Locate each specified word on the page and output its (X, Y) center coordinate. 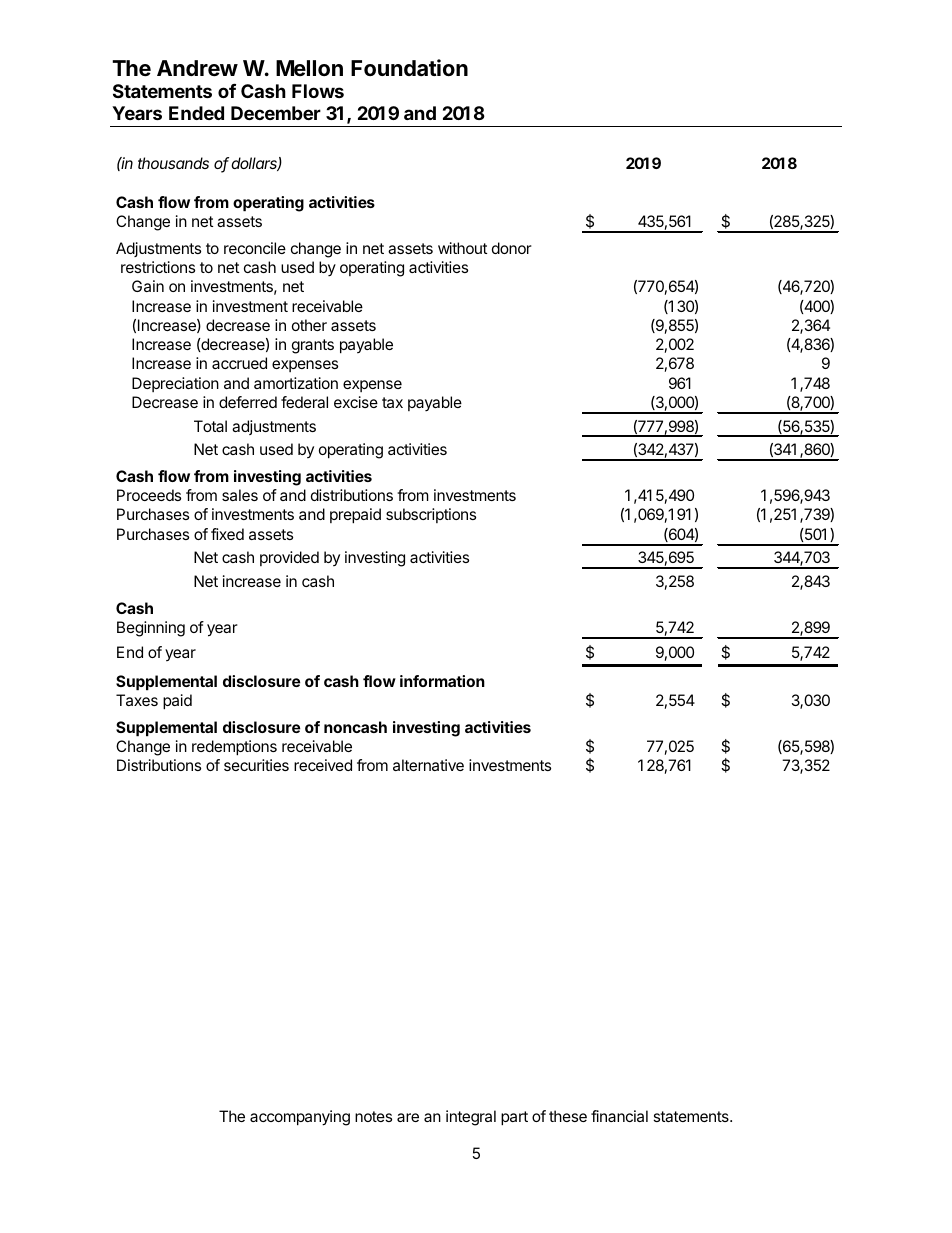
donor (512, 248)
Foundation (409, 68)
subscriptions (431, 515)
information (442, 681)
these (568, 1116)
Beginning (151, 629)
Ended (196, 113)
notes (373, 1116)
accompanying (300, 1118)
